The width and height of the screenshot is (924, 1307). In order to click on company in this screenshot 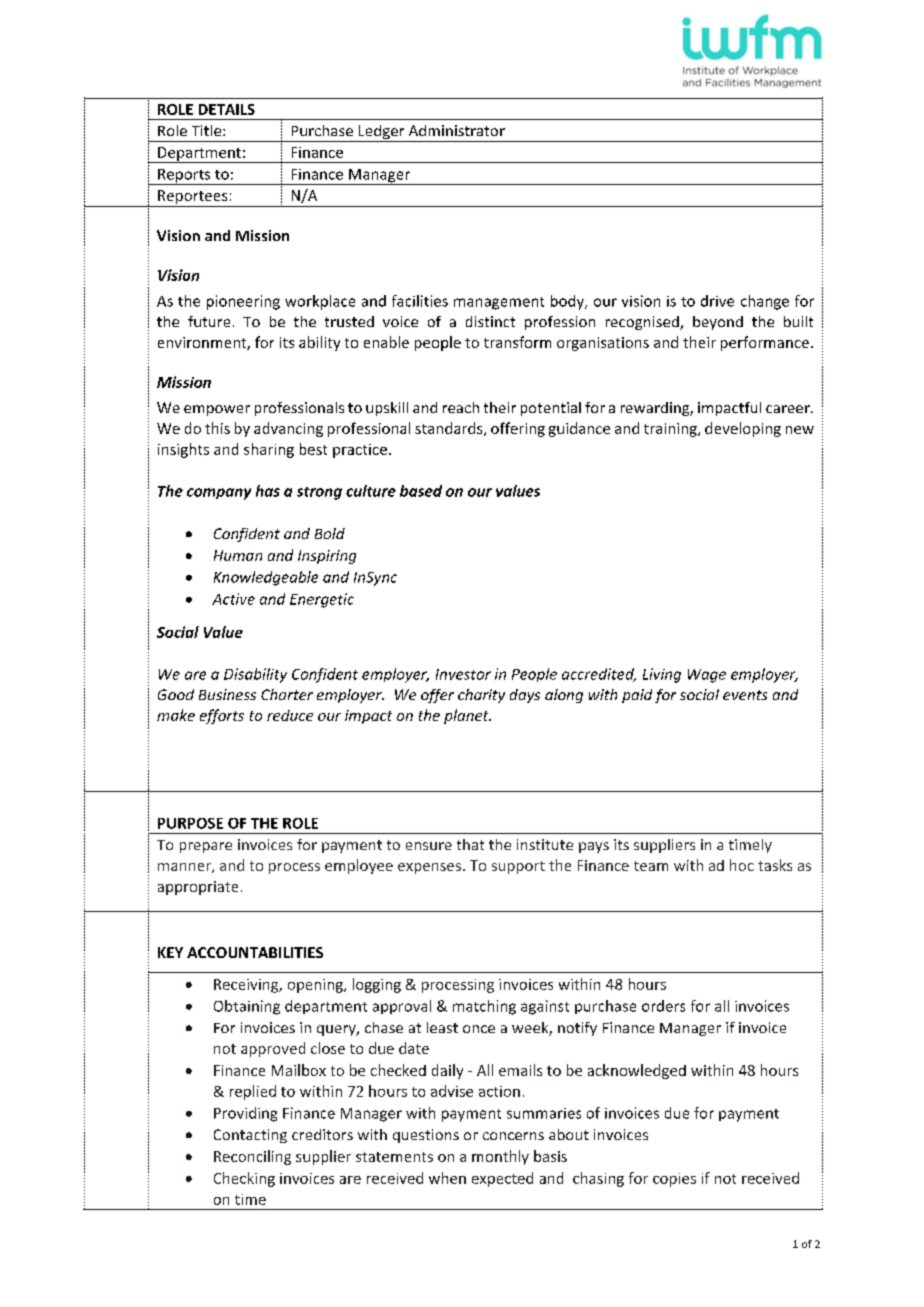, I will do `click(219, 494)`.
